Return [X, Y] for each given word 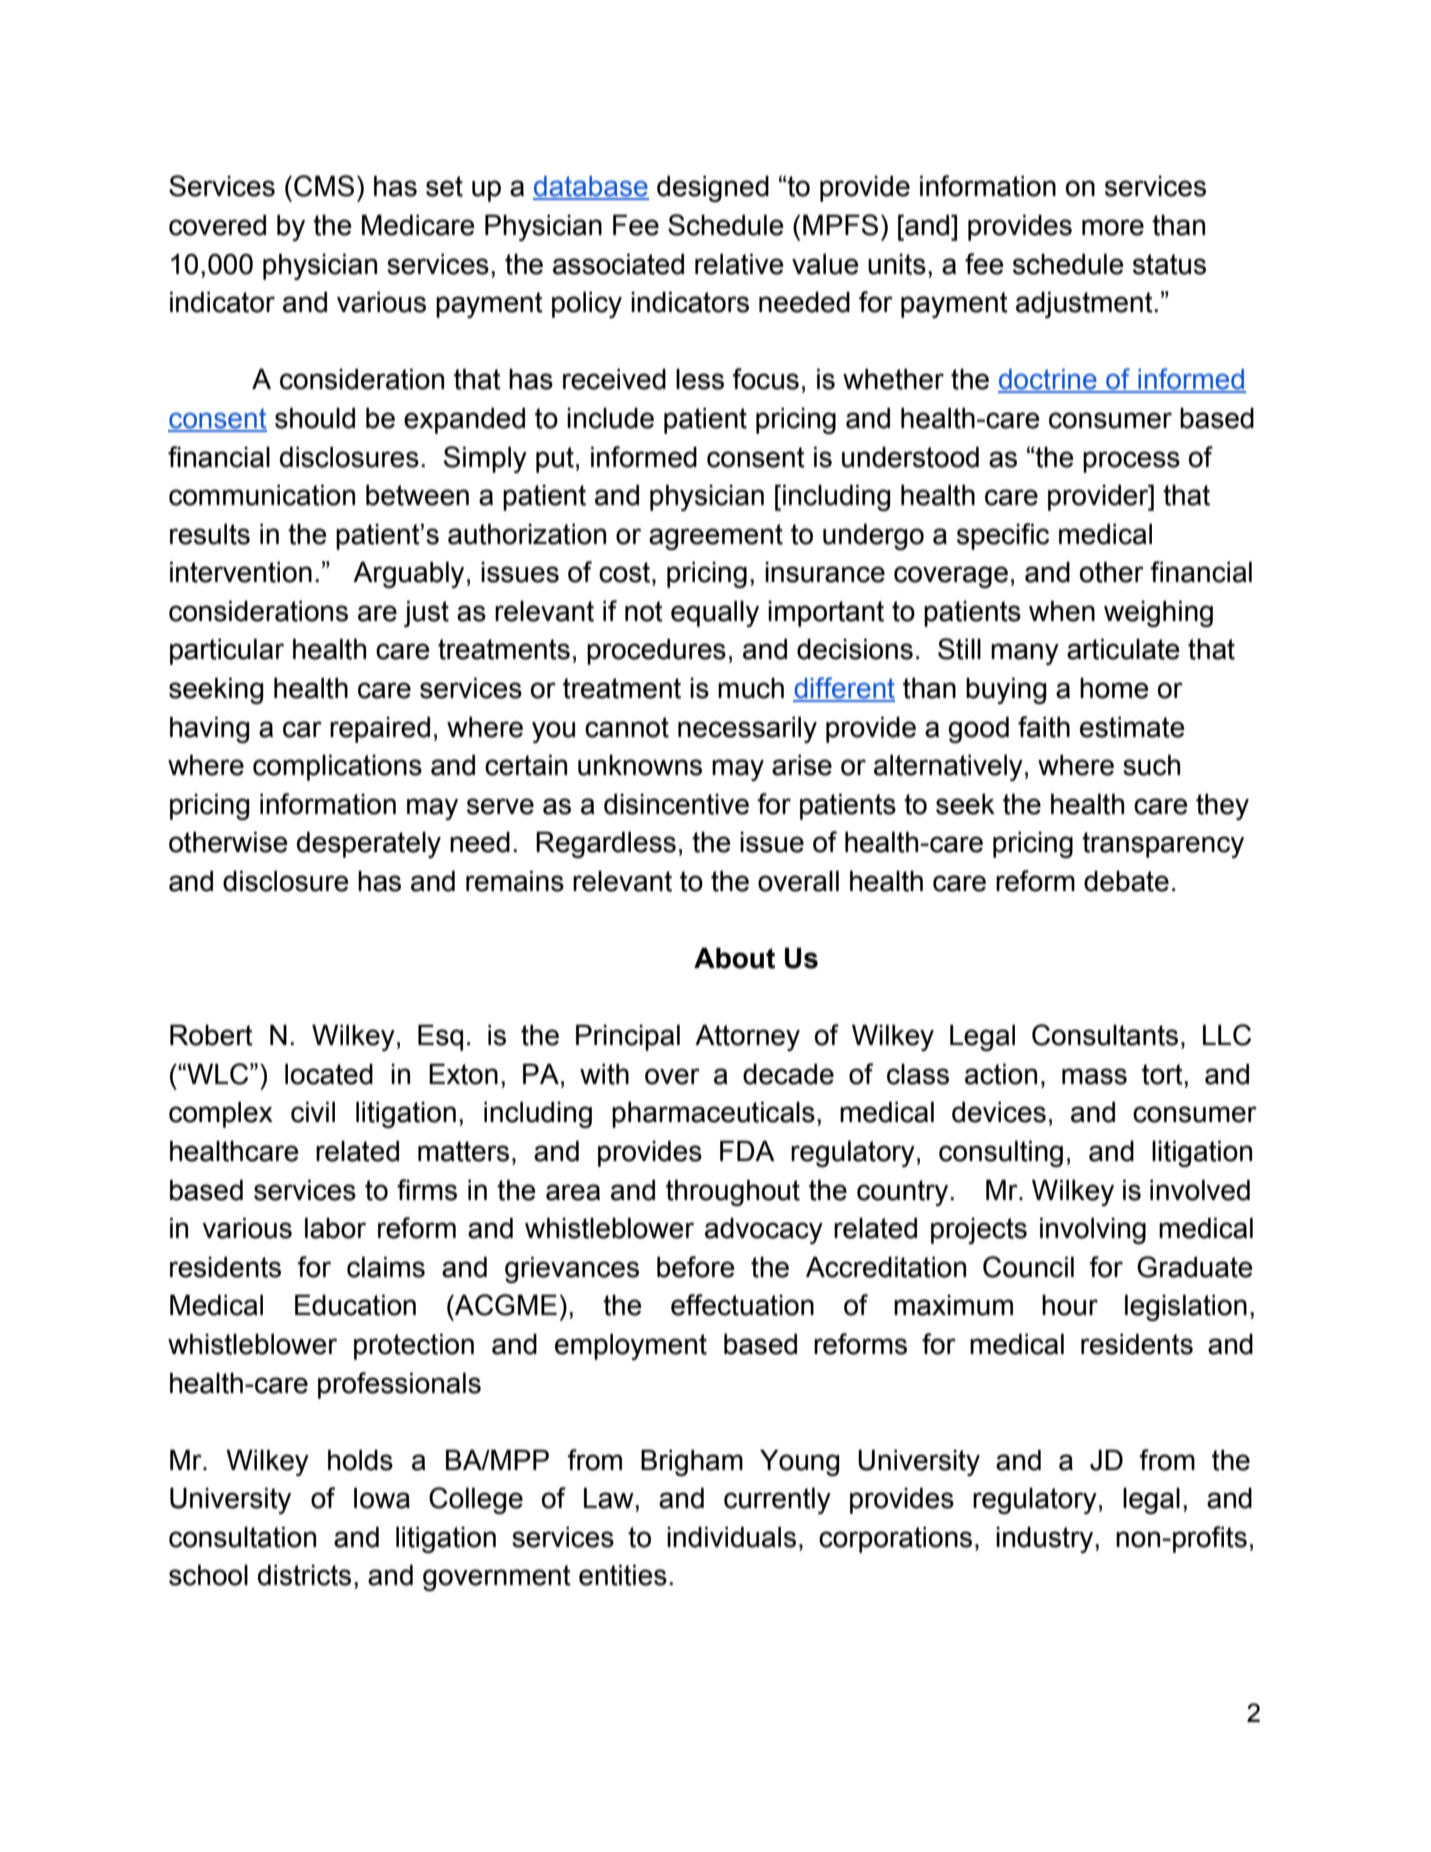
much [751, 688]
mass [1094, 1076]
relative [739, 264]
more [1113, 227]
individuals [731, 1537]
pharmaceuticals [713, 1114]
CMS [324, 186]
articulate [1123, 649]
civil [313, 1112]
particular [227, 651]
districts [304, 1575]
